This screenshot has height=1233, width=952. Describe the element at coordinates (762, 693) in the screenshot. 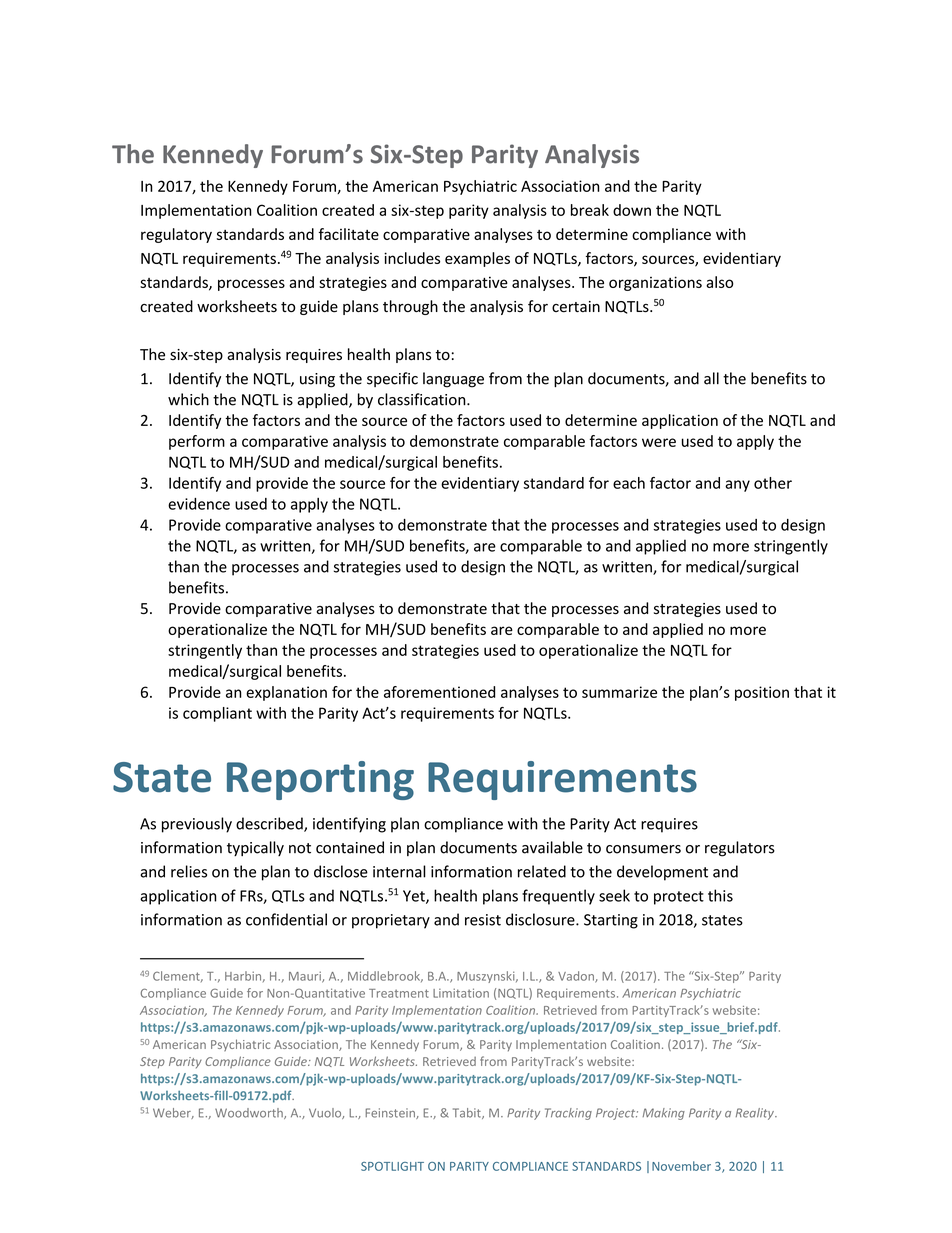

I see `position` at that location.
